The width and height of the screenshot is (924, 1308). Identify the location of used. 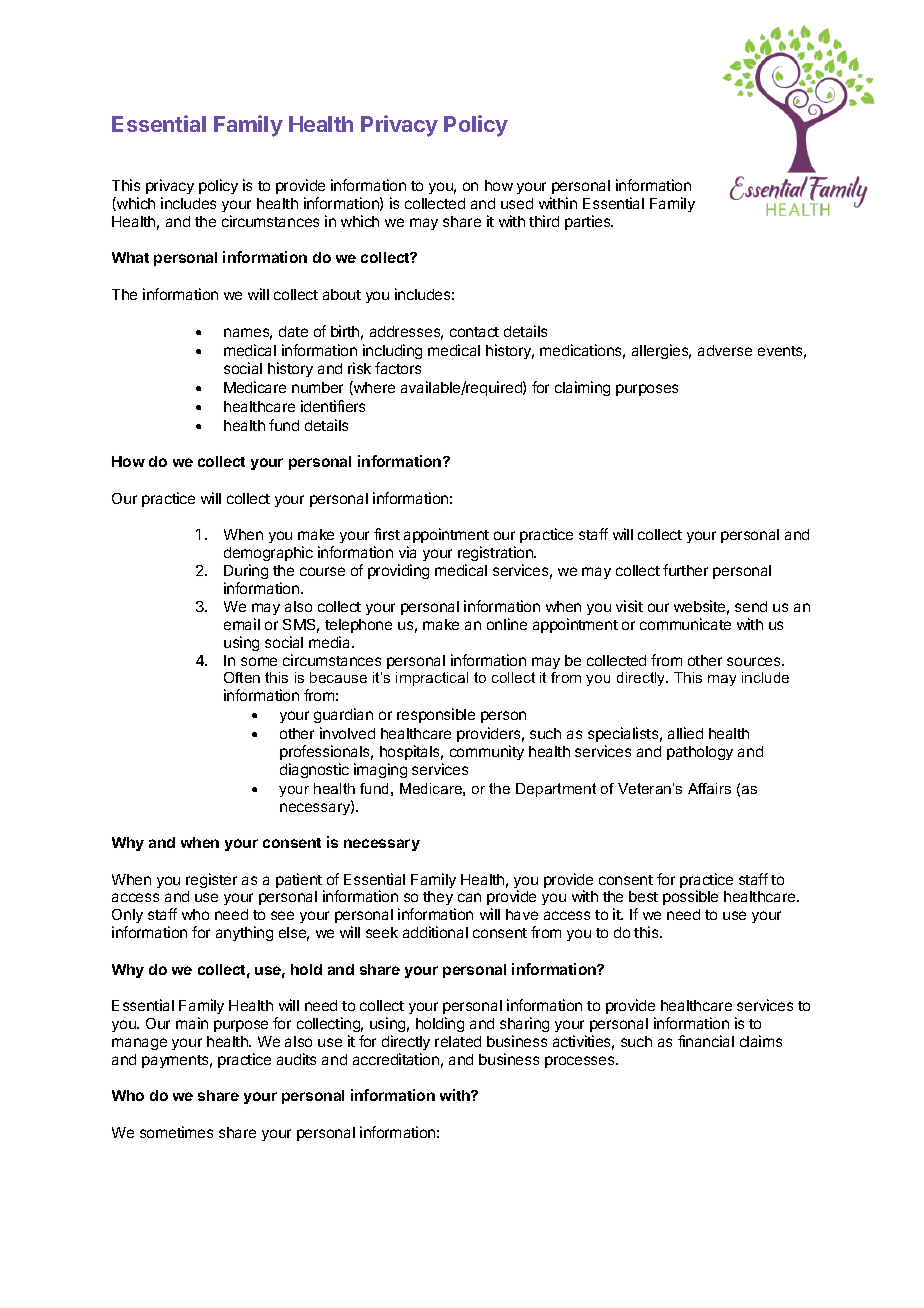
(517, 203).
